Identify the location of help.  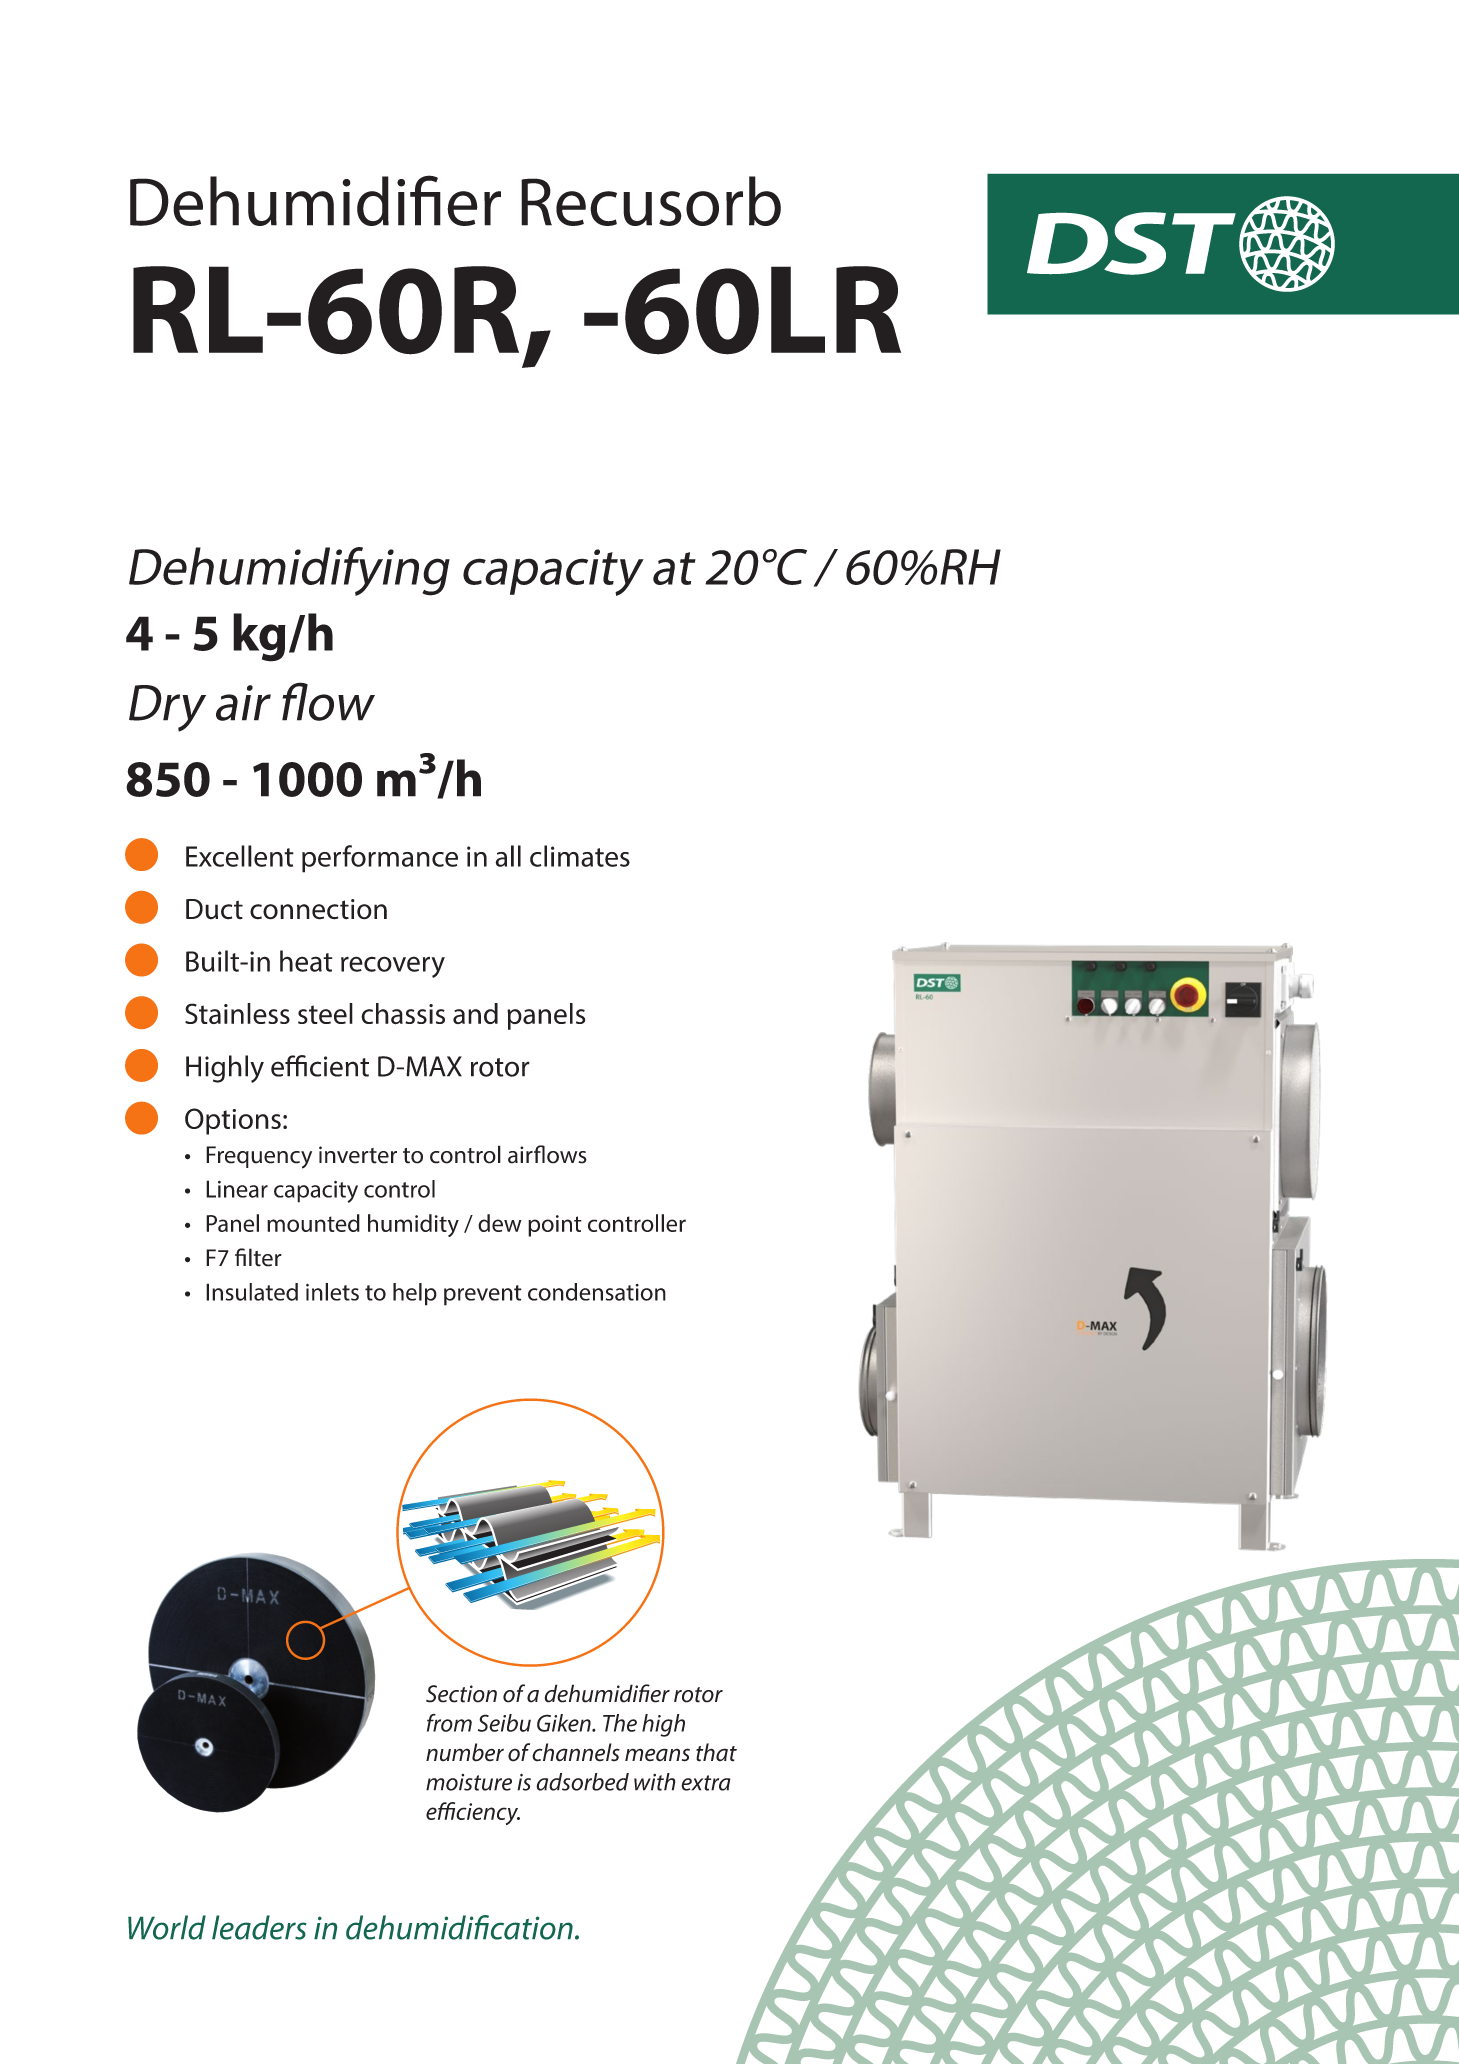
(415, 1294).
